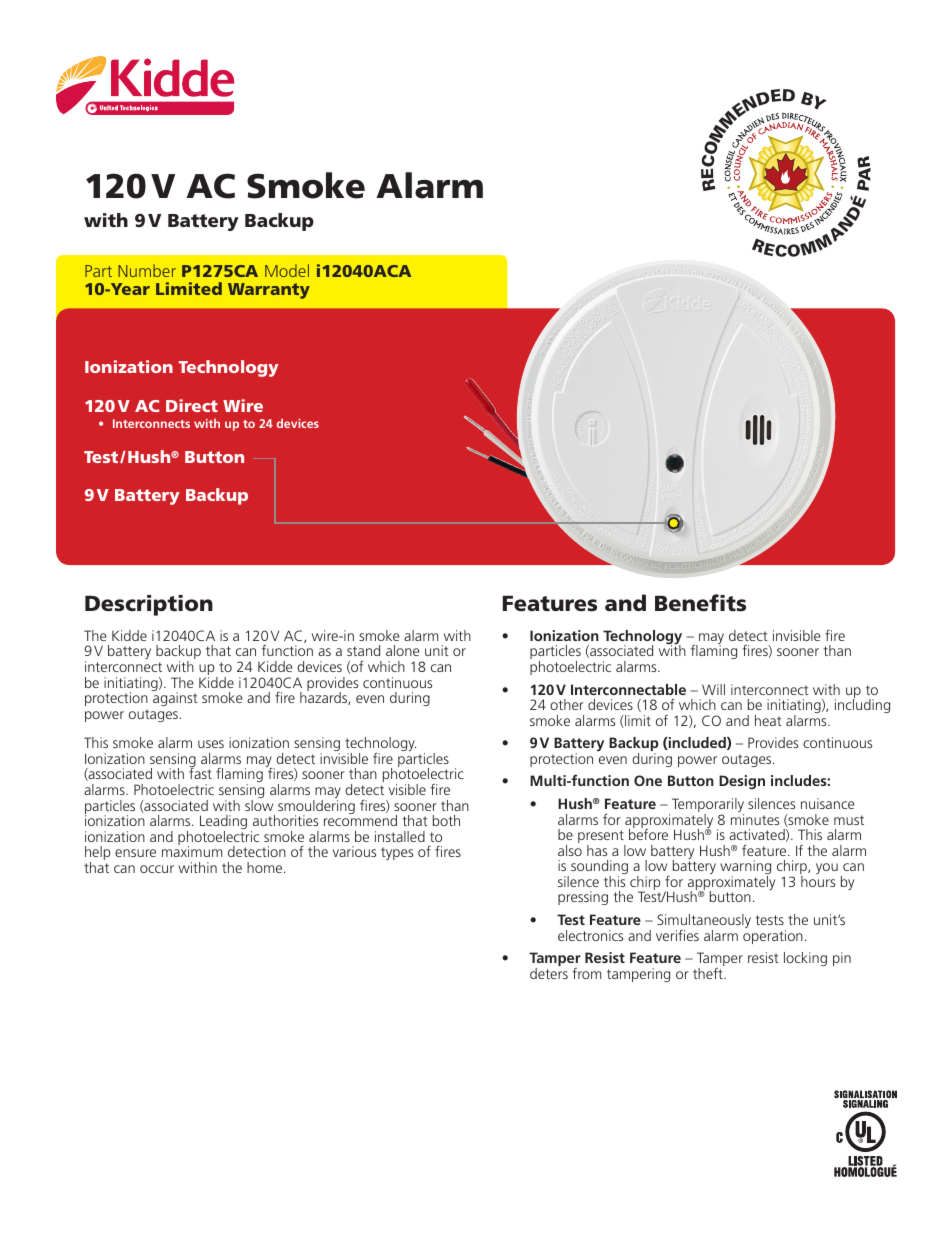  What do you see at coordinates (147, 270) in the image?
I see `Number` at bounding box center [147, 270].
